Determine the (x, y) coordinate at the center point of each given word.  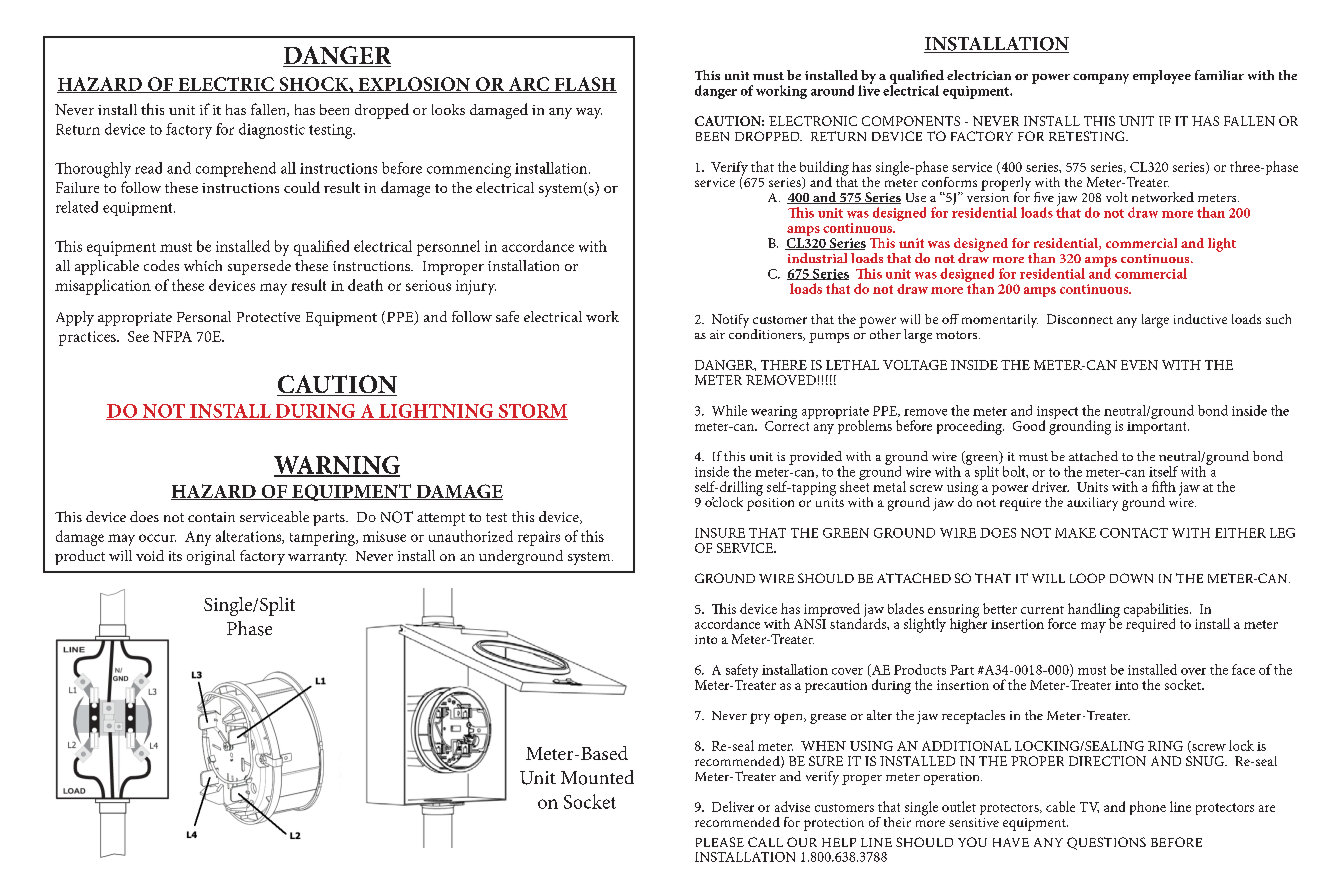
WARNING (337, 466)
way (589, 113)
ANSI (810, 624)
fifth (1164, 486)
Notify (730, 321)
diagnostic (272, 131)
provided (816, 459)
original (211, 557)
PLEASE (720, 842)
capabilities (1157, 611)
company (1101, 79)
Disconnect (1080, 319)
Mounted (597, 777)
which (203, 265)
